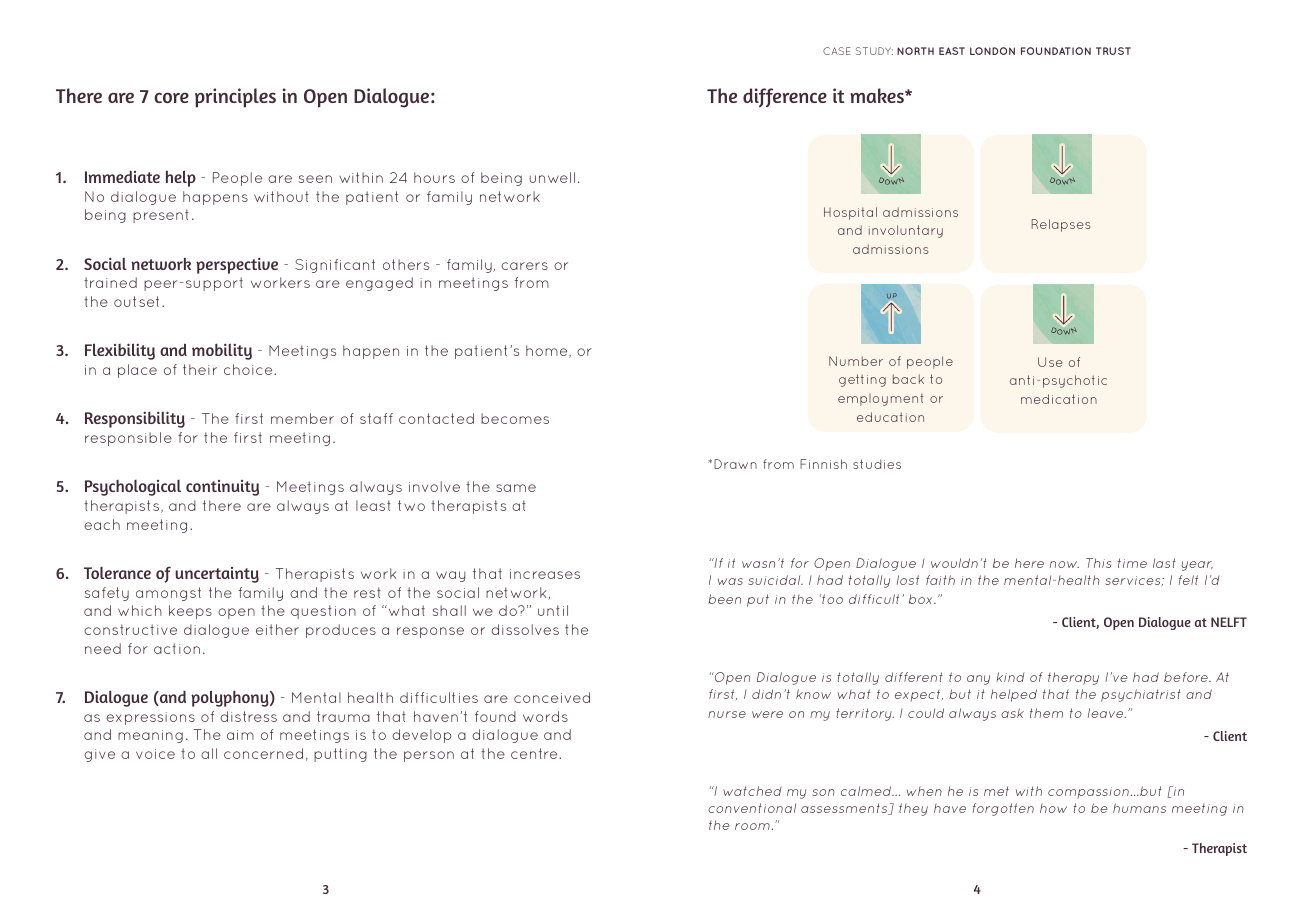 This page has width=1303, height=924. What do you see at coordinates (545, 716) in the page?
I see `words` at bounding box center [545, 716].
